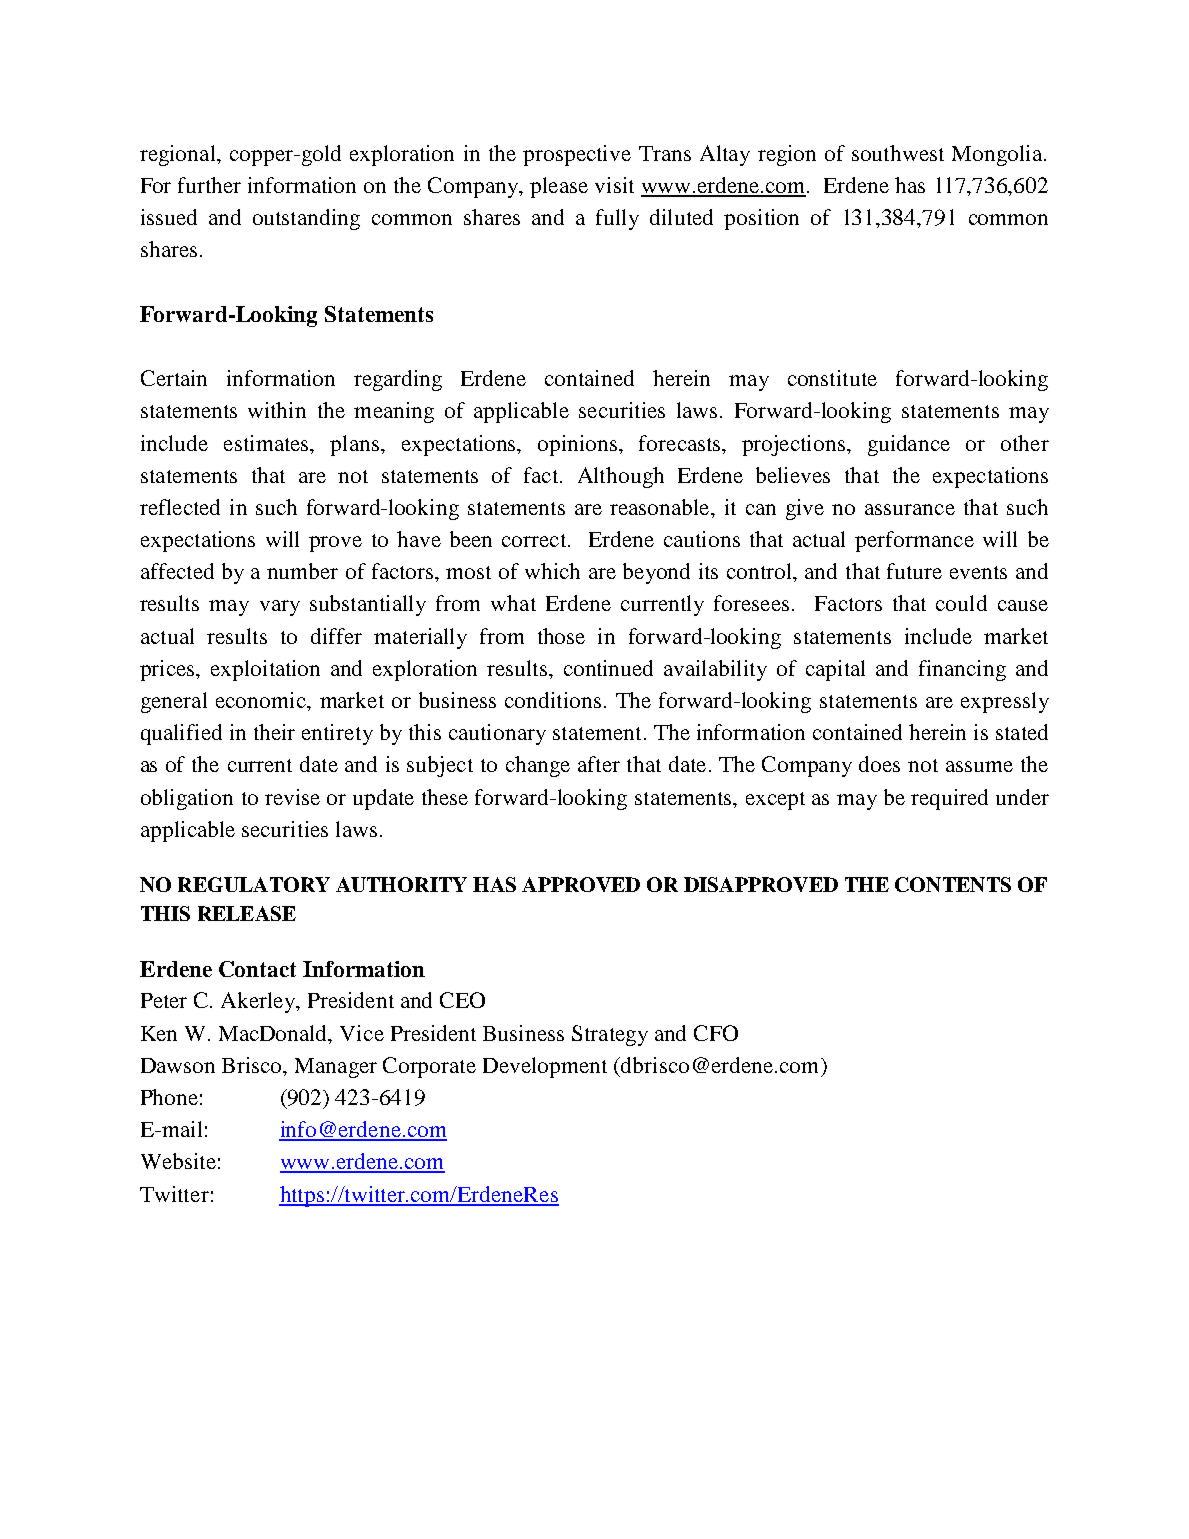  What do you see at coordinates (962, 670) in the document?
I see `financing` at bounding box center [962, 670].
